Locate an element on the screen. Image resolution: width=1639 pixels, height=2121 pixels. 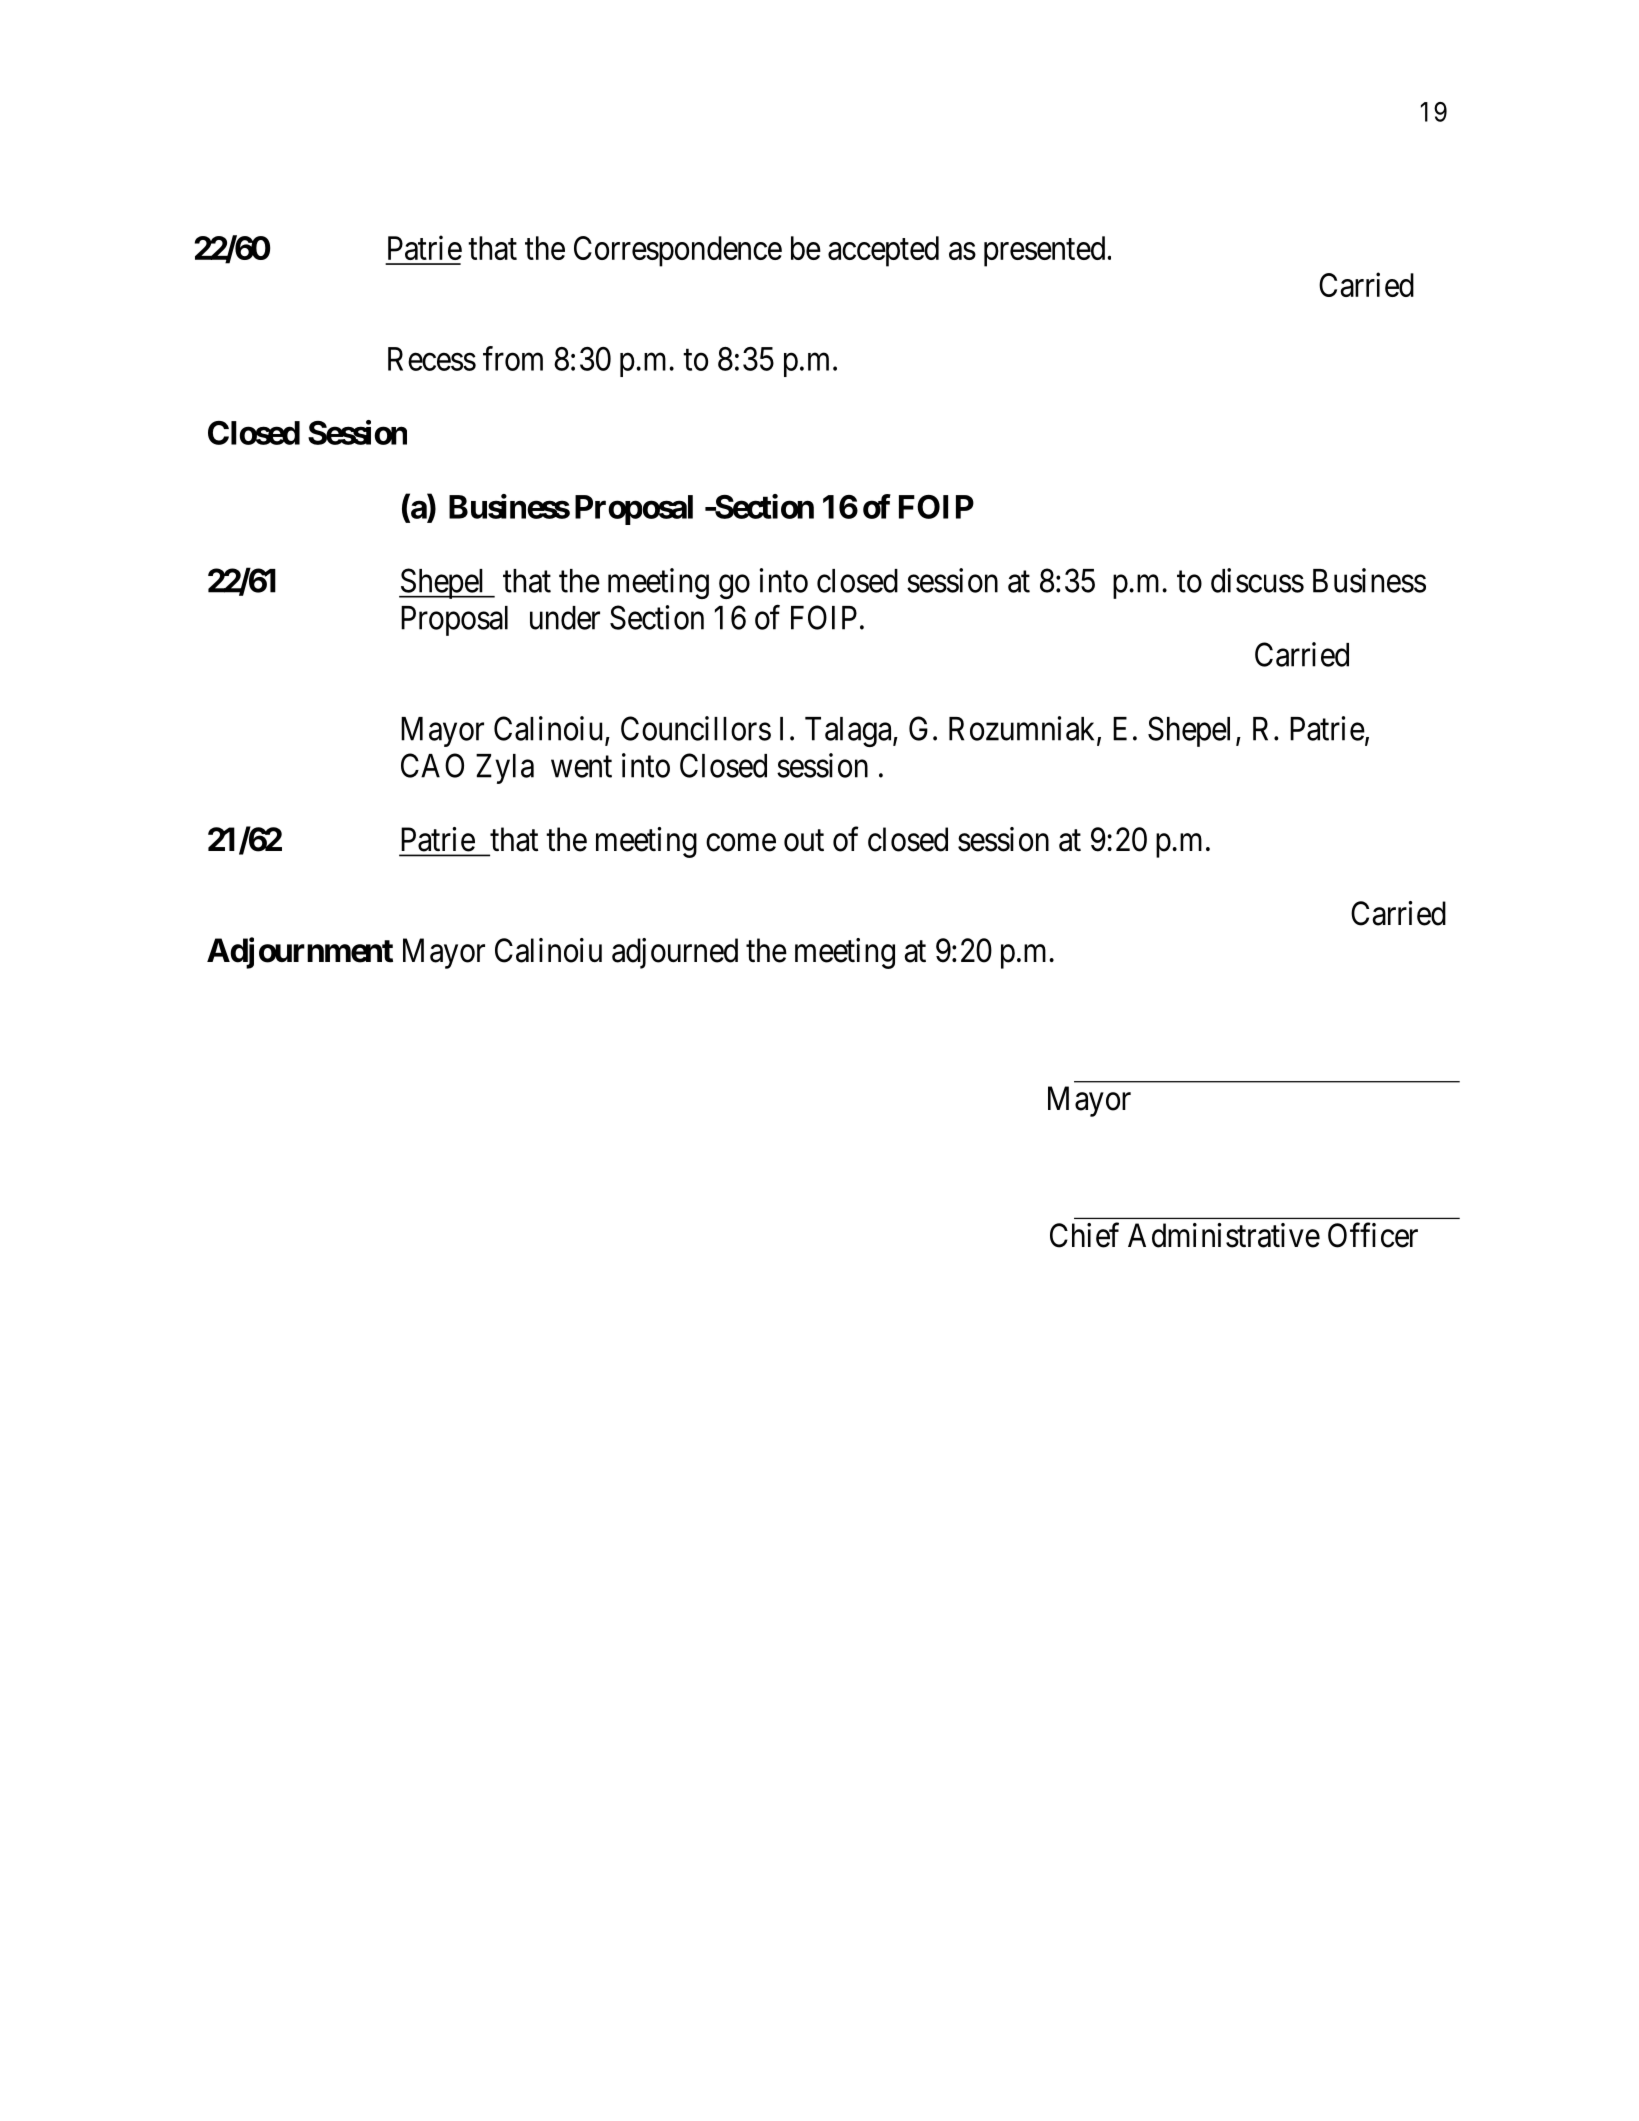
out is located at coordinates (804, 841).
